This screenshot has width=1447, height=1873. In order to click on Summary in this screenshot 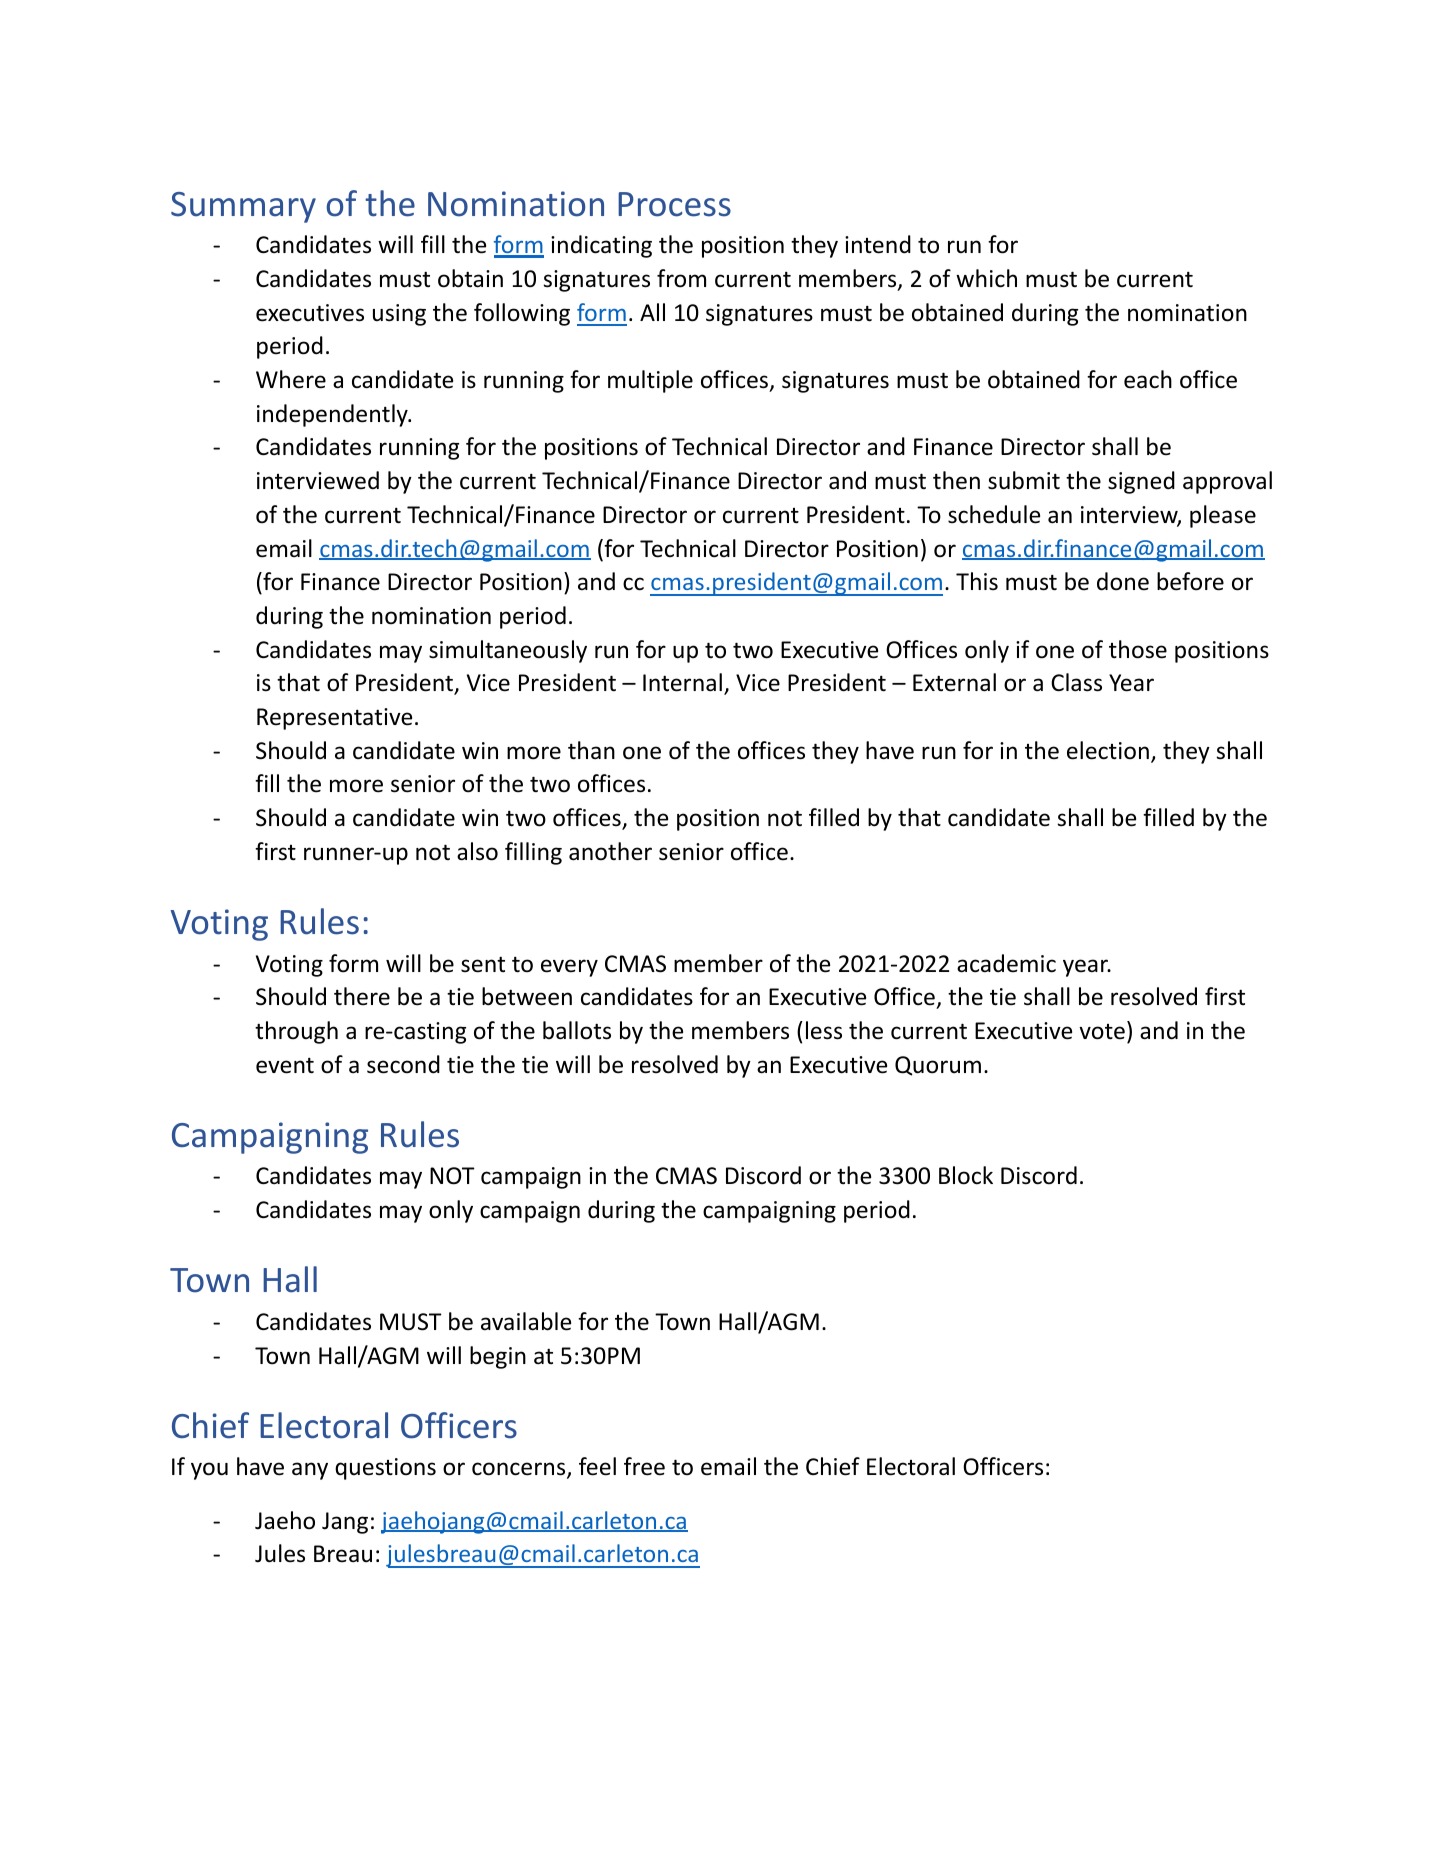, I will do `click(243, 207)`.
